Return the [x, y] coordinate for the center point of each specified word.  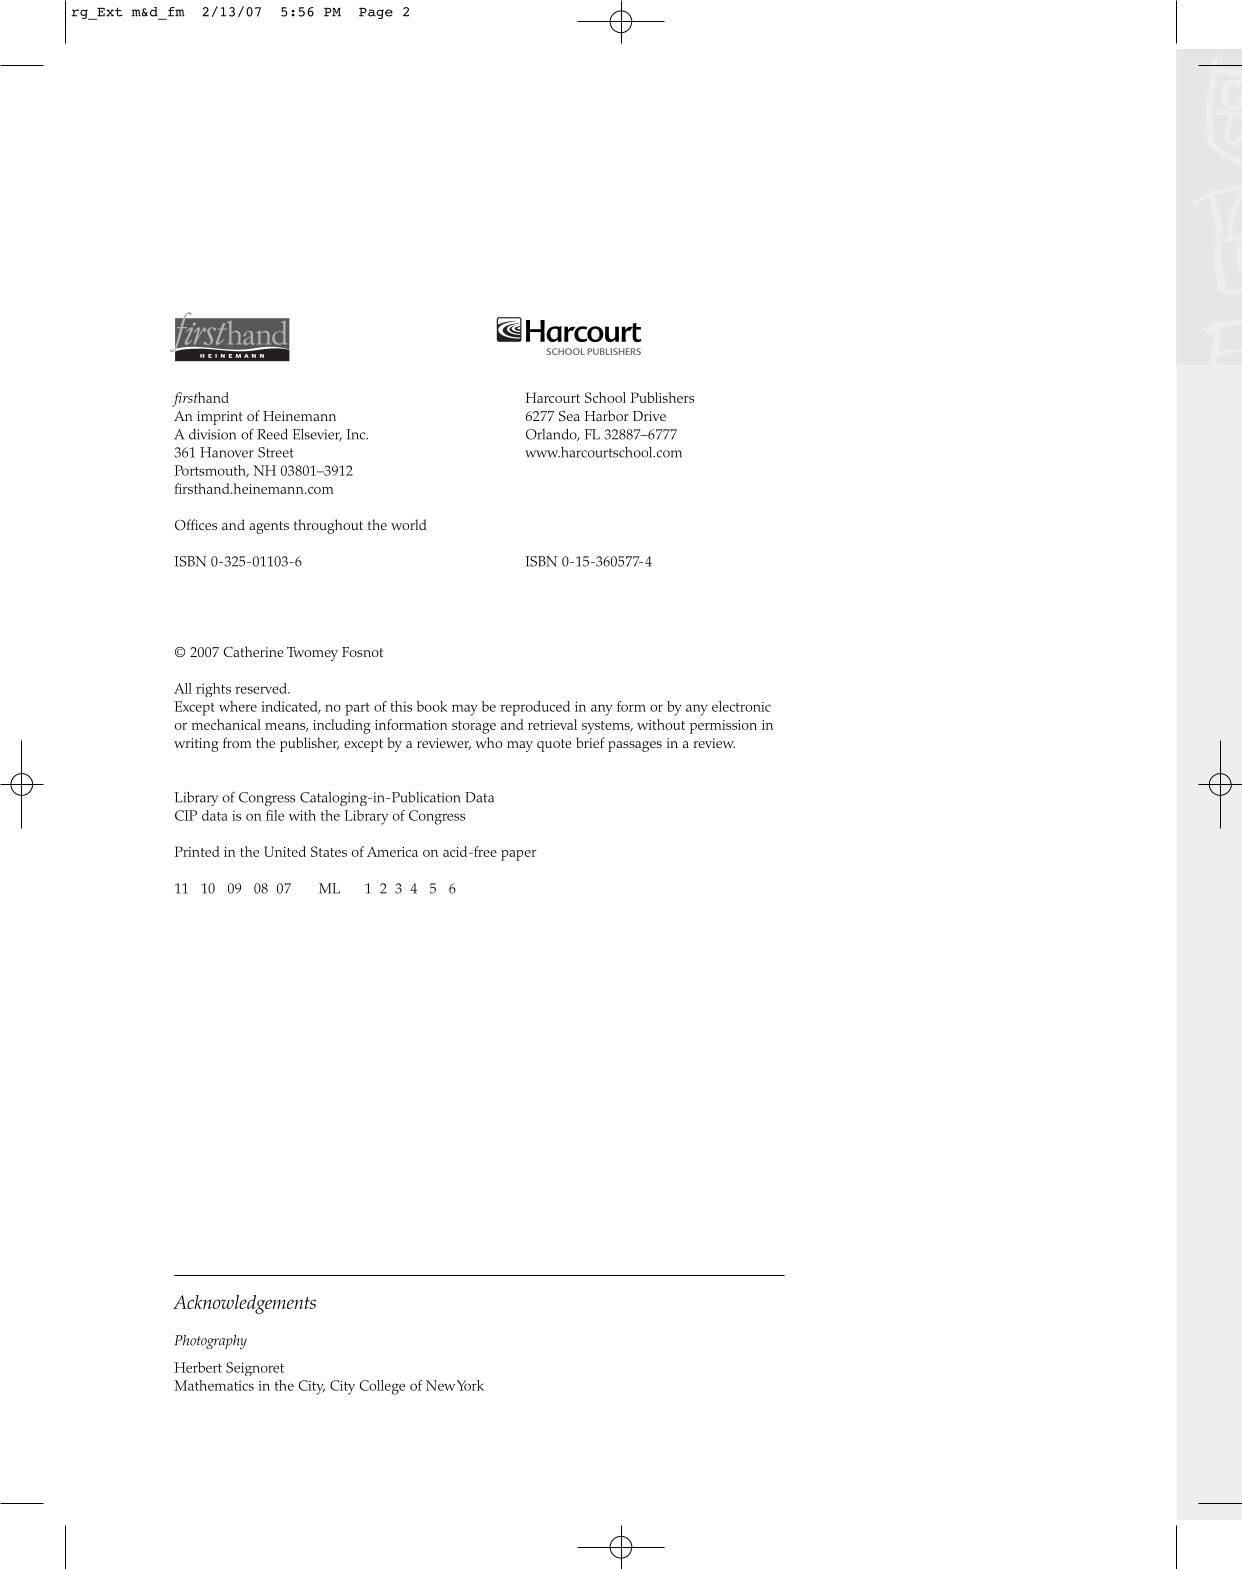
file [275, 815]
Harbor [607, 415]
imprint [220, 418]
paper [519, 855]
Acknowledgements [244, 1304]
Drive [649, 416]
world [408, 524]
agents [269, 527]
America [392, 852]
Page [376, 13]
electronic [741, 706]
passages [635, 746]
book [432, 706]
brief [590, 742]
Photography [210, 1341]
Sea [569, 415]
